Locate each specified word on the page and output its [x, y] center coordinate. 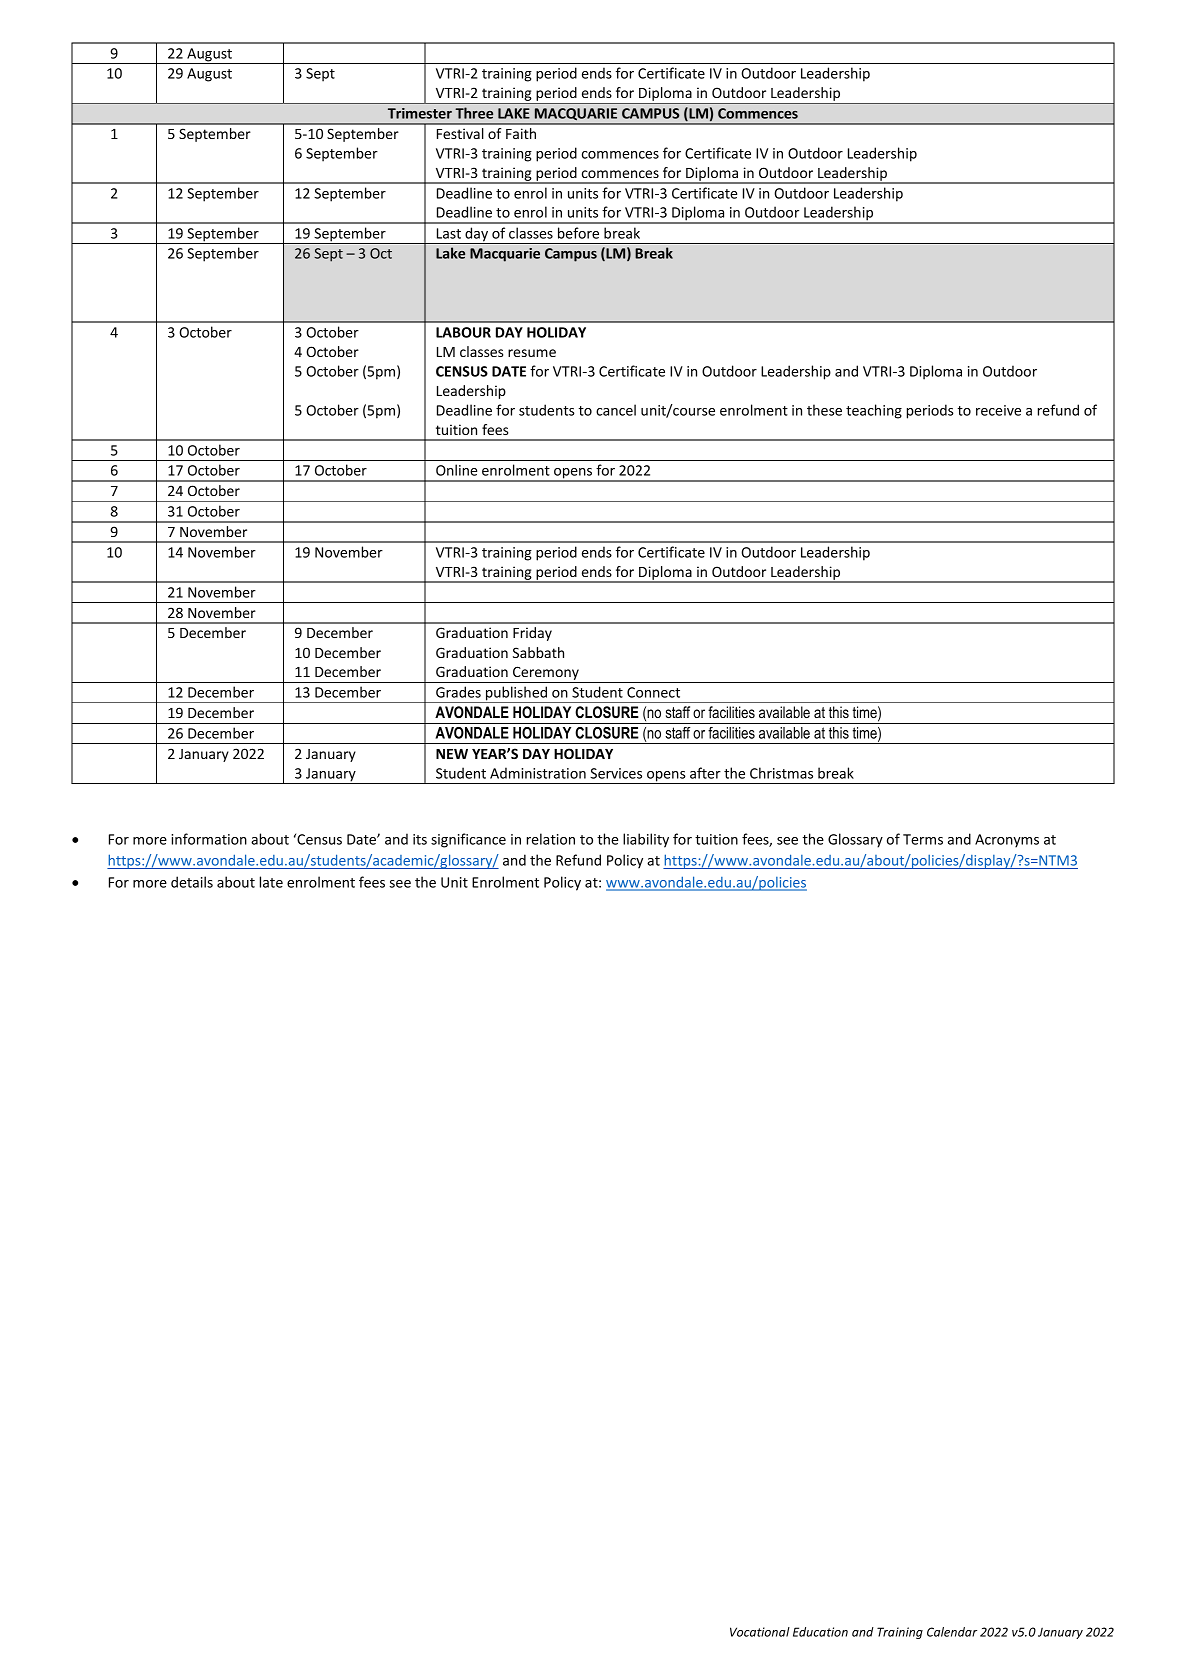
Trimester [420, 113]
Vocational [760, 1632]
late [271, 882]
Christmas [781, 773]
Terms [923, 839]
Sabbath [538, 652]
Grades [458, 692]
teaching [874, 411]
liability [646, 840]
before [578, 233]
